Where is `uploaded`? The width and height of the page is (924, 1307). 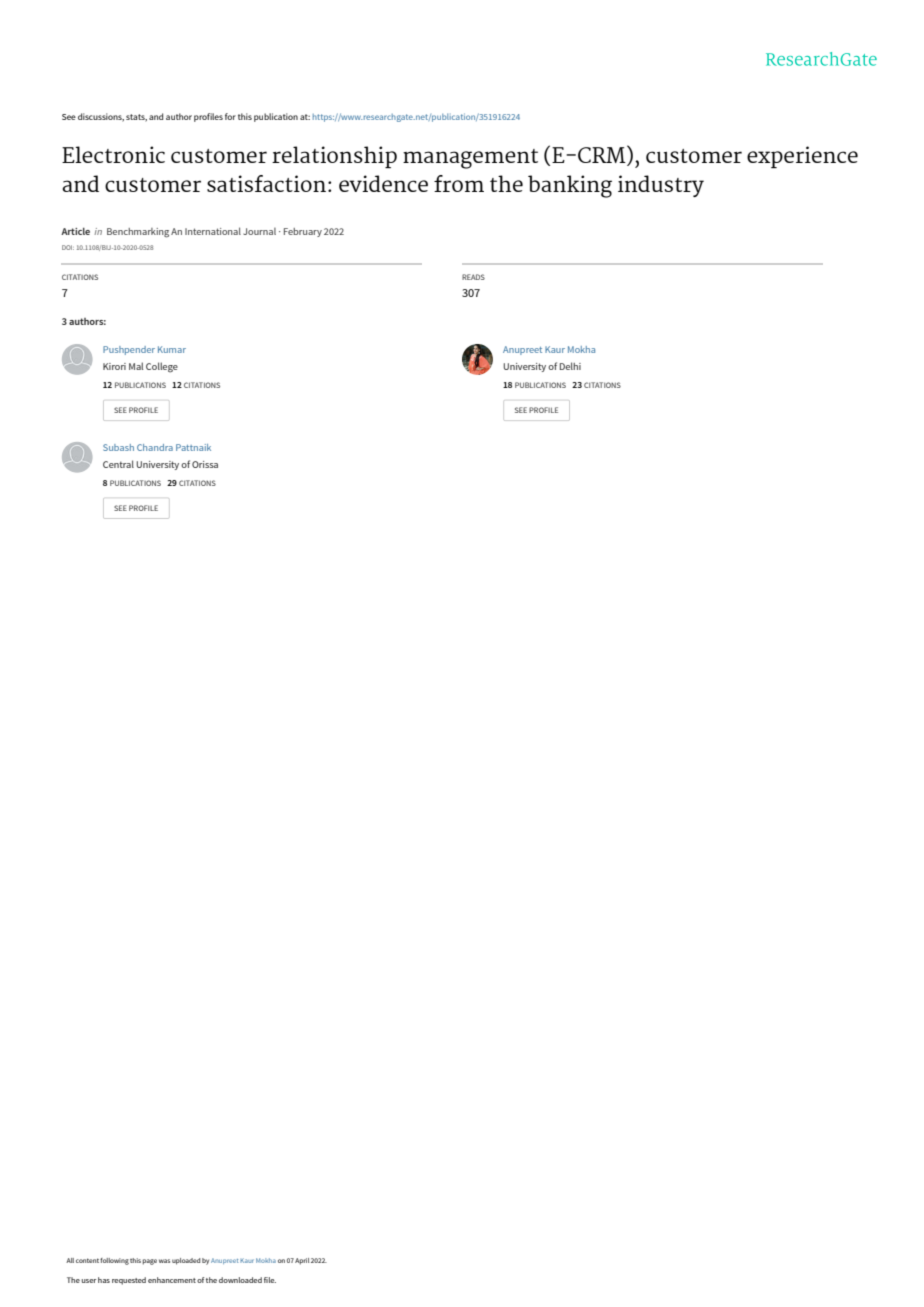
uploaded is located at coordinates (186, 1261).
